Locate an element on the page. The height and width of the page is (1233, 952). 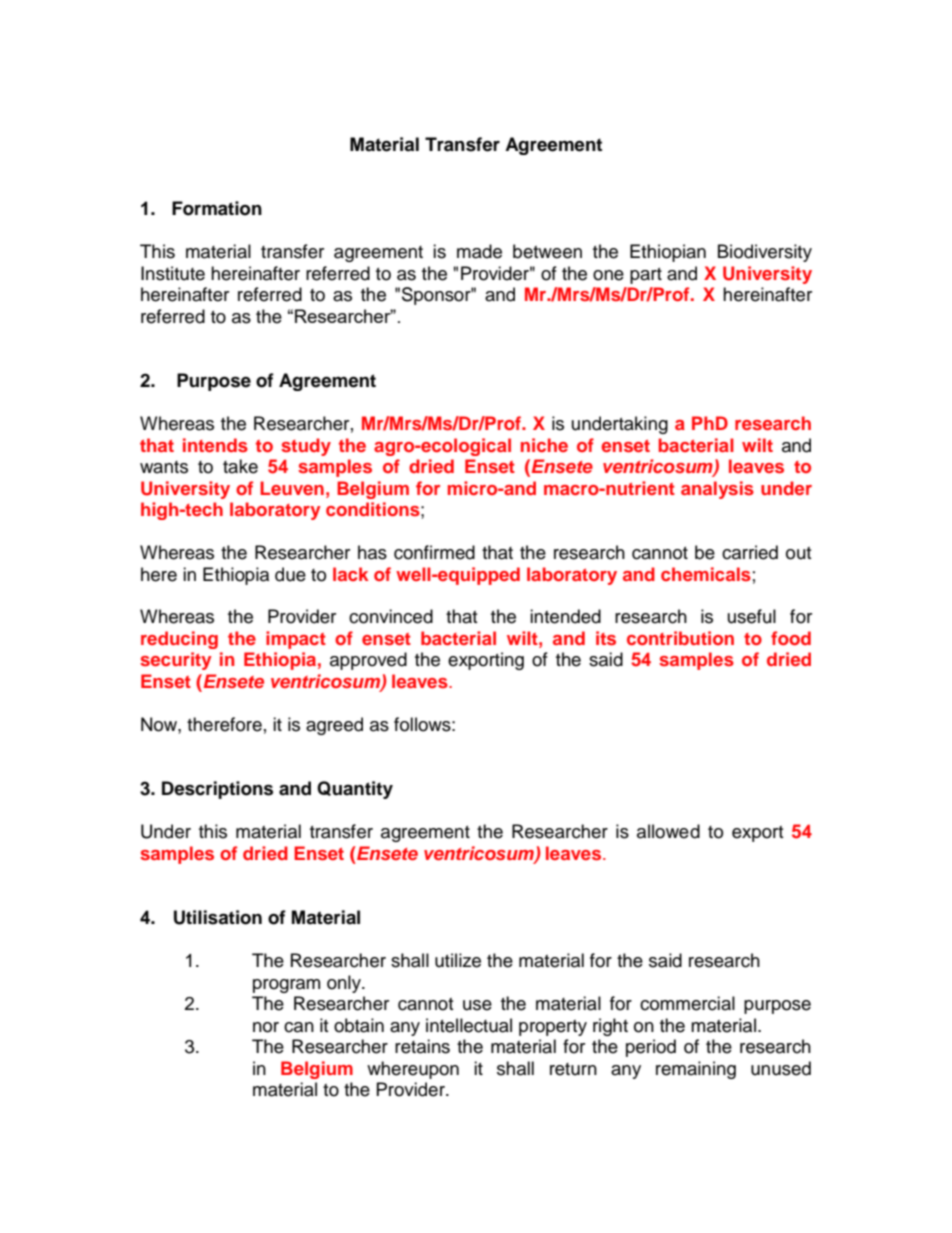
made is located at coordinates (479, 251).
